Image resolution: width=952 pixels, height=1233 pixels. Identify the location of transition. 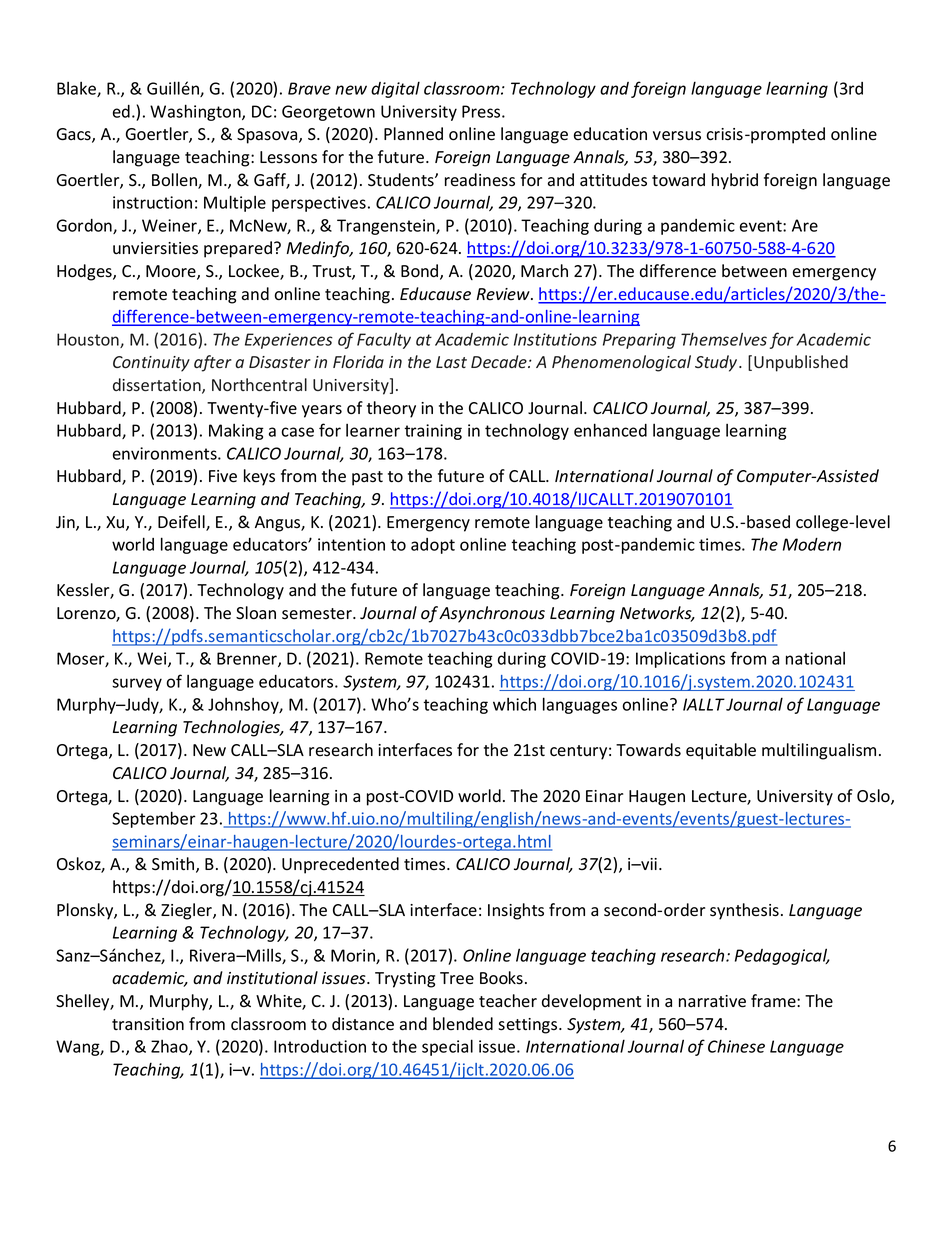
(148, 1024).
